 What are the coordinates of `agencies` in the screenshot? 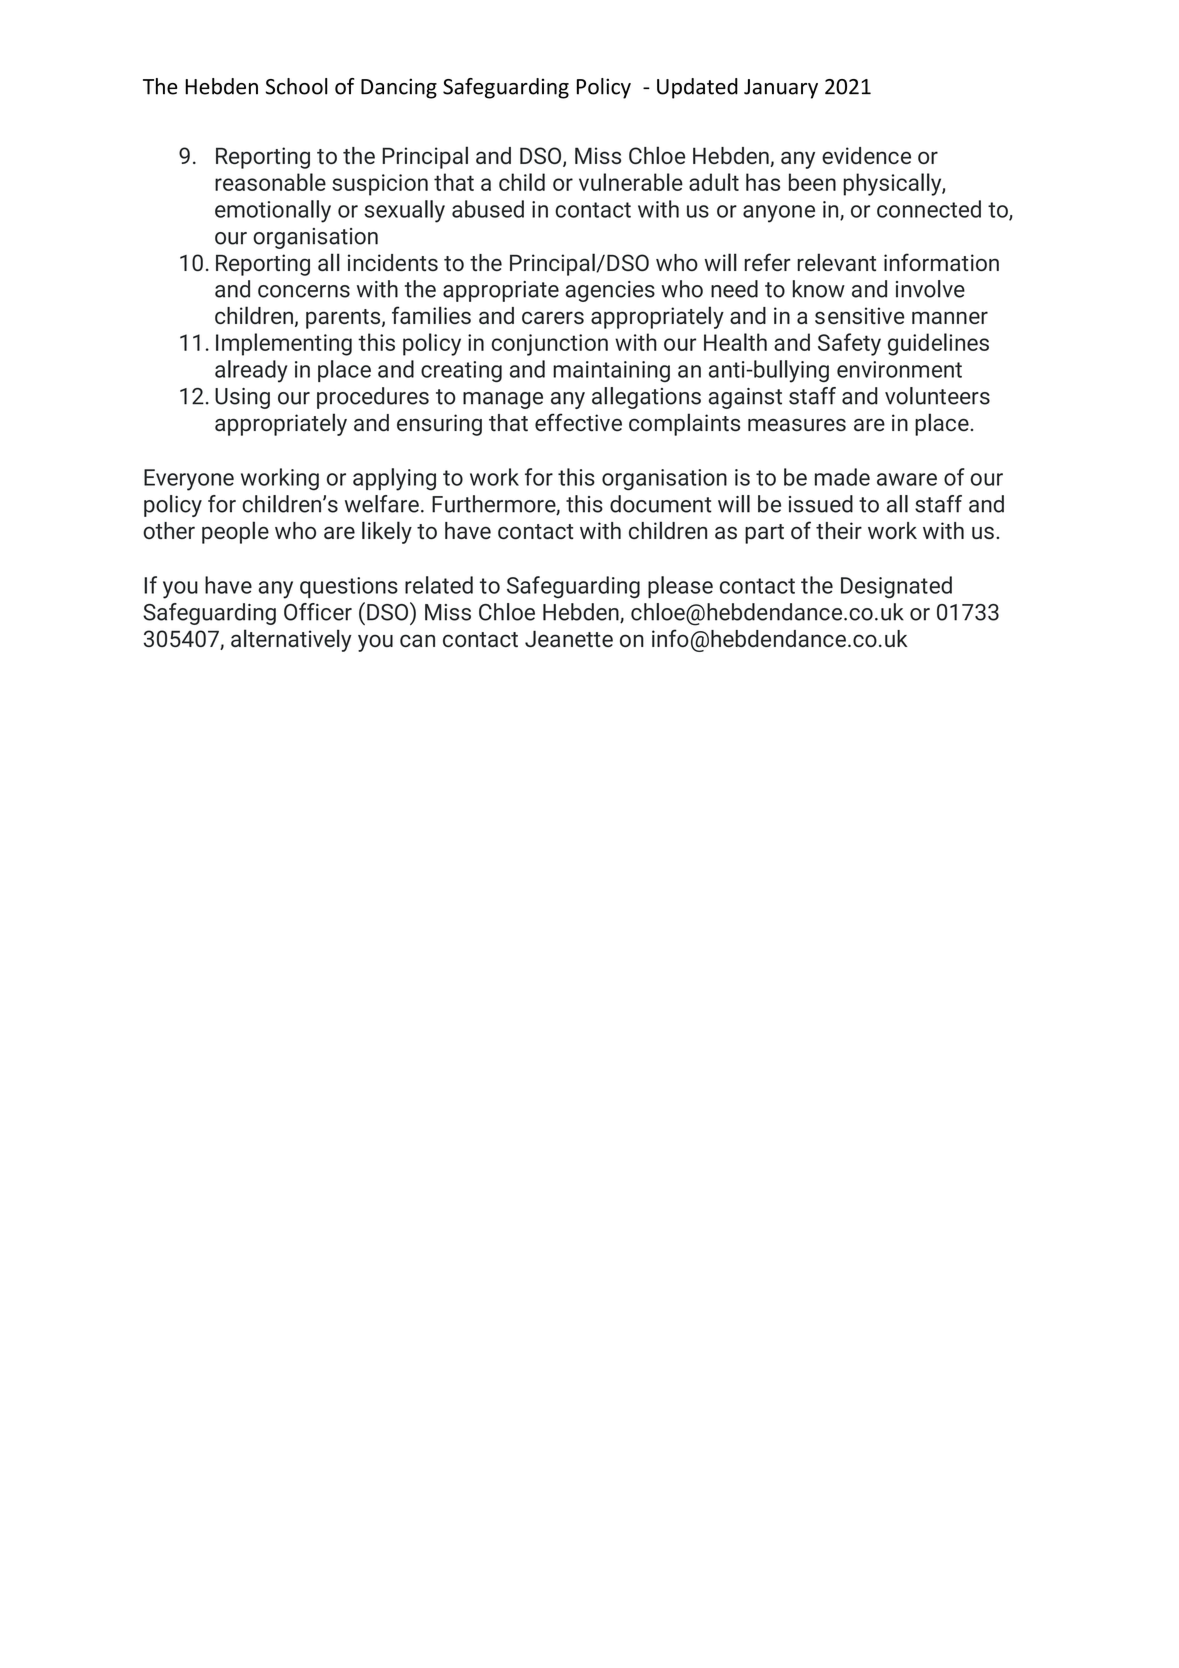 It's located at (610, 291).
